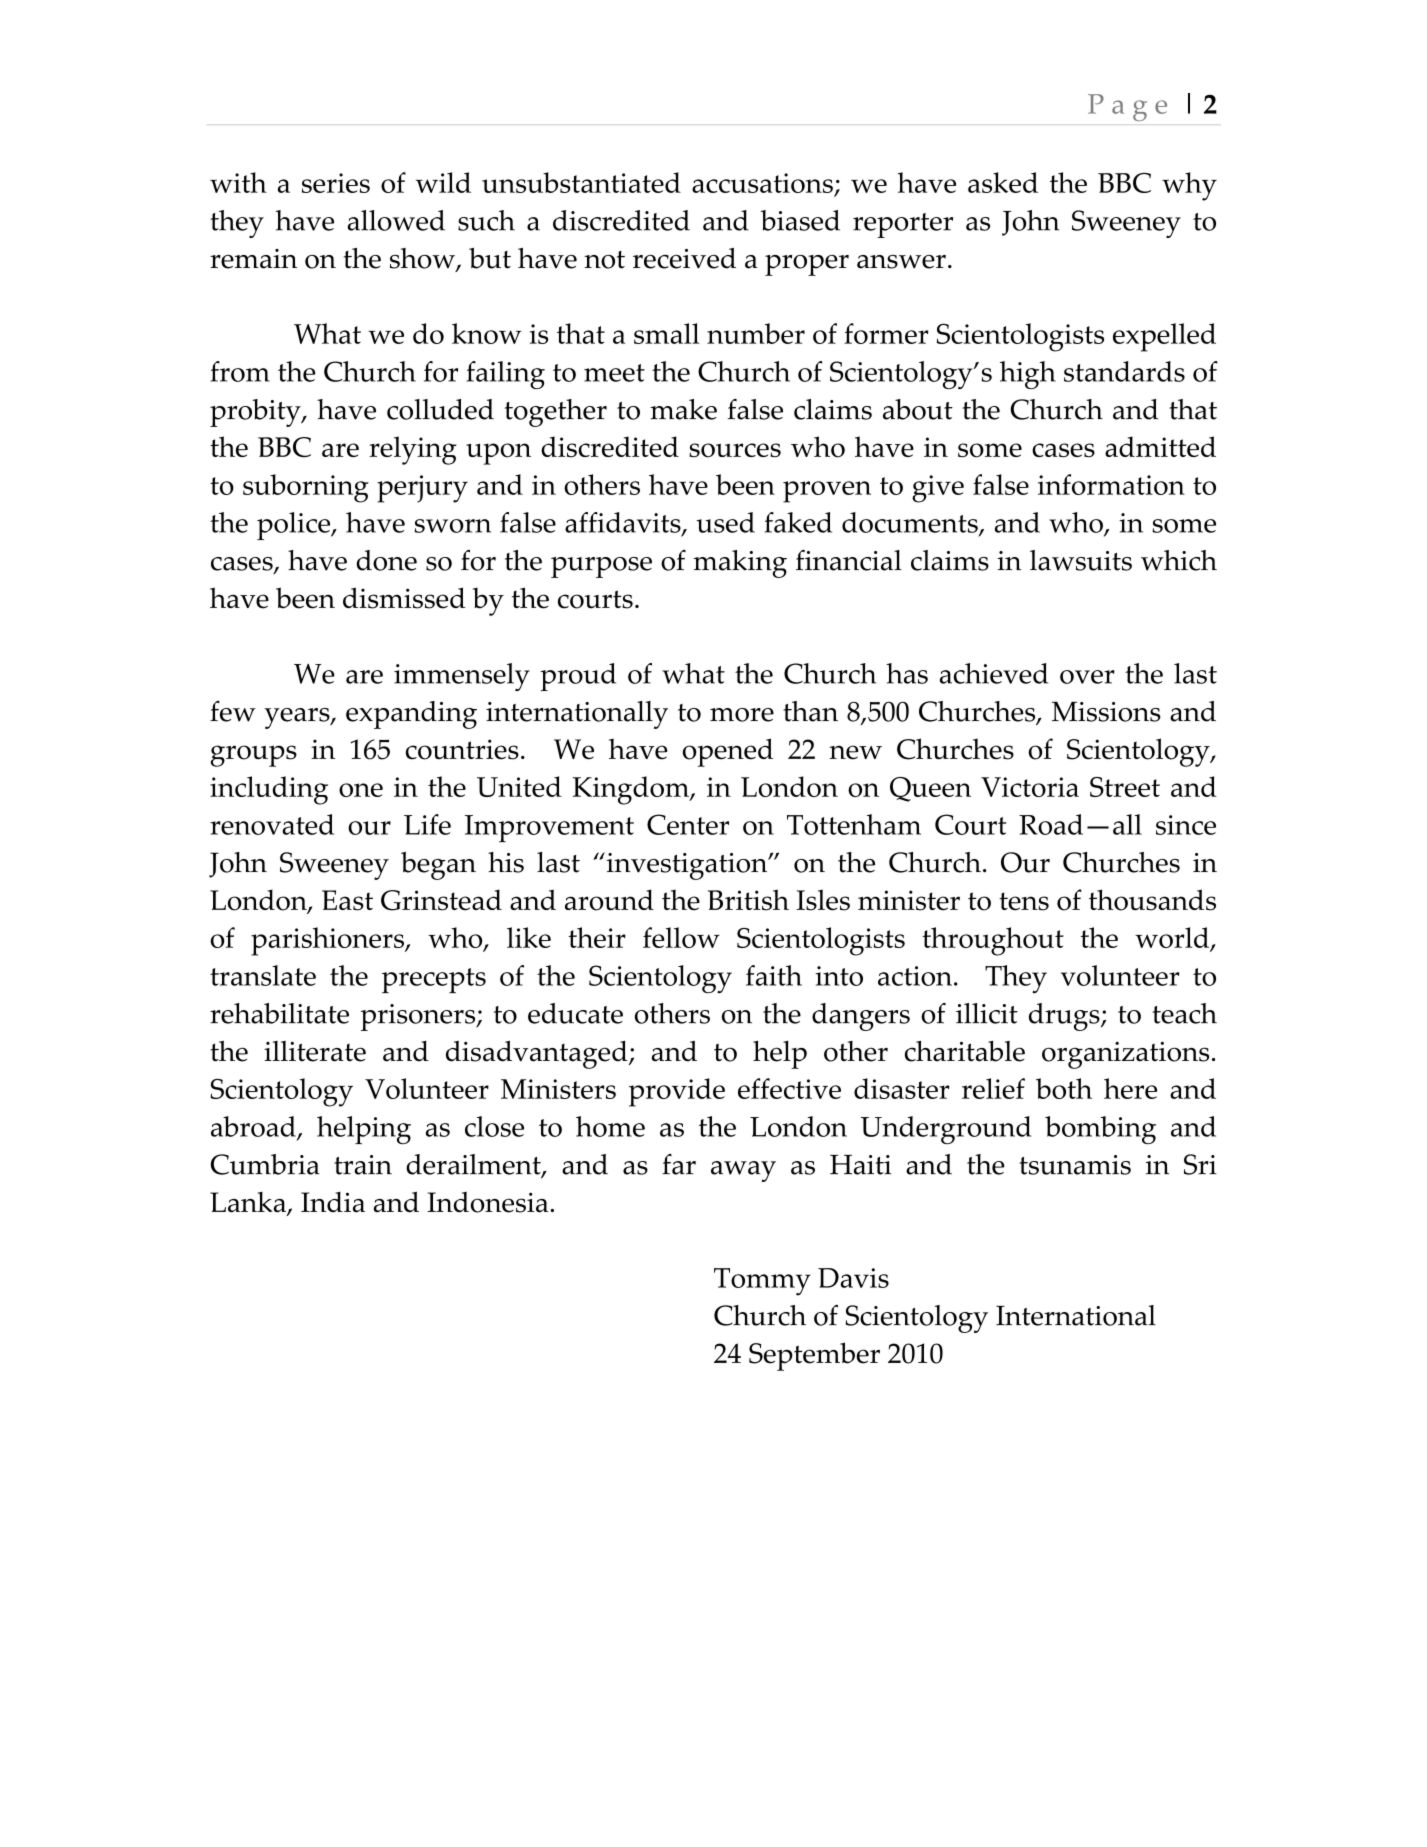 This document has width=1427, height=1847. Describe the element at coordinates (1127, 107) in the document. I see `Page` at that location.
